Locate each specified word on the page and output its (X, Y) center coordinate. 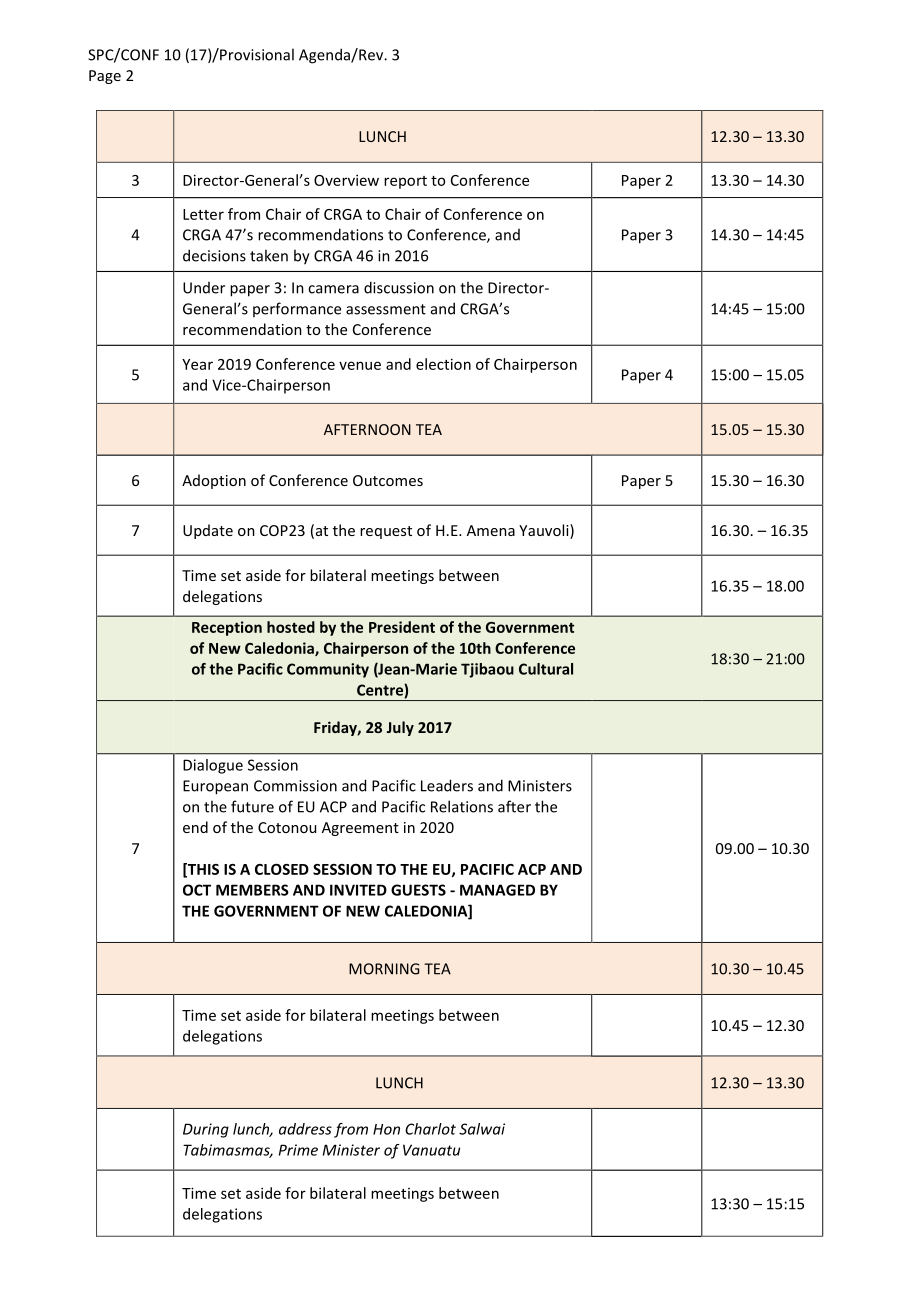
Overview (346, 180)
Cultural (546, 669)
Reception (227, 628)
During (206, 1130)
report (405, 182)
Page (105, 77)
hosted (291, 627)
